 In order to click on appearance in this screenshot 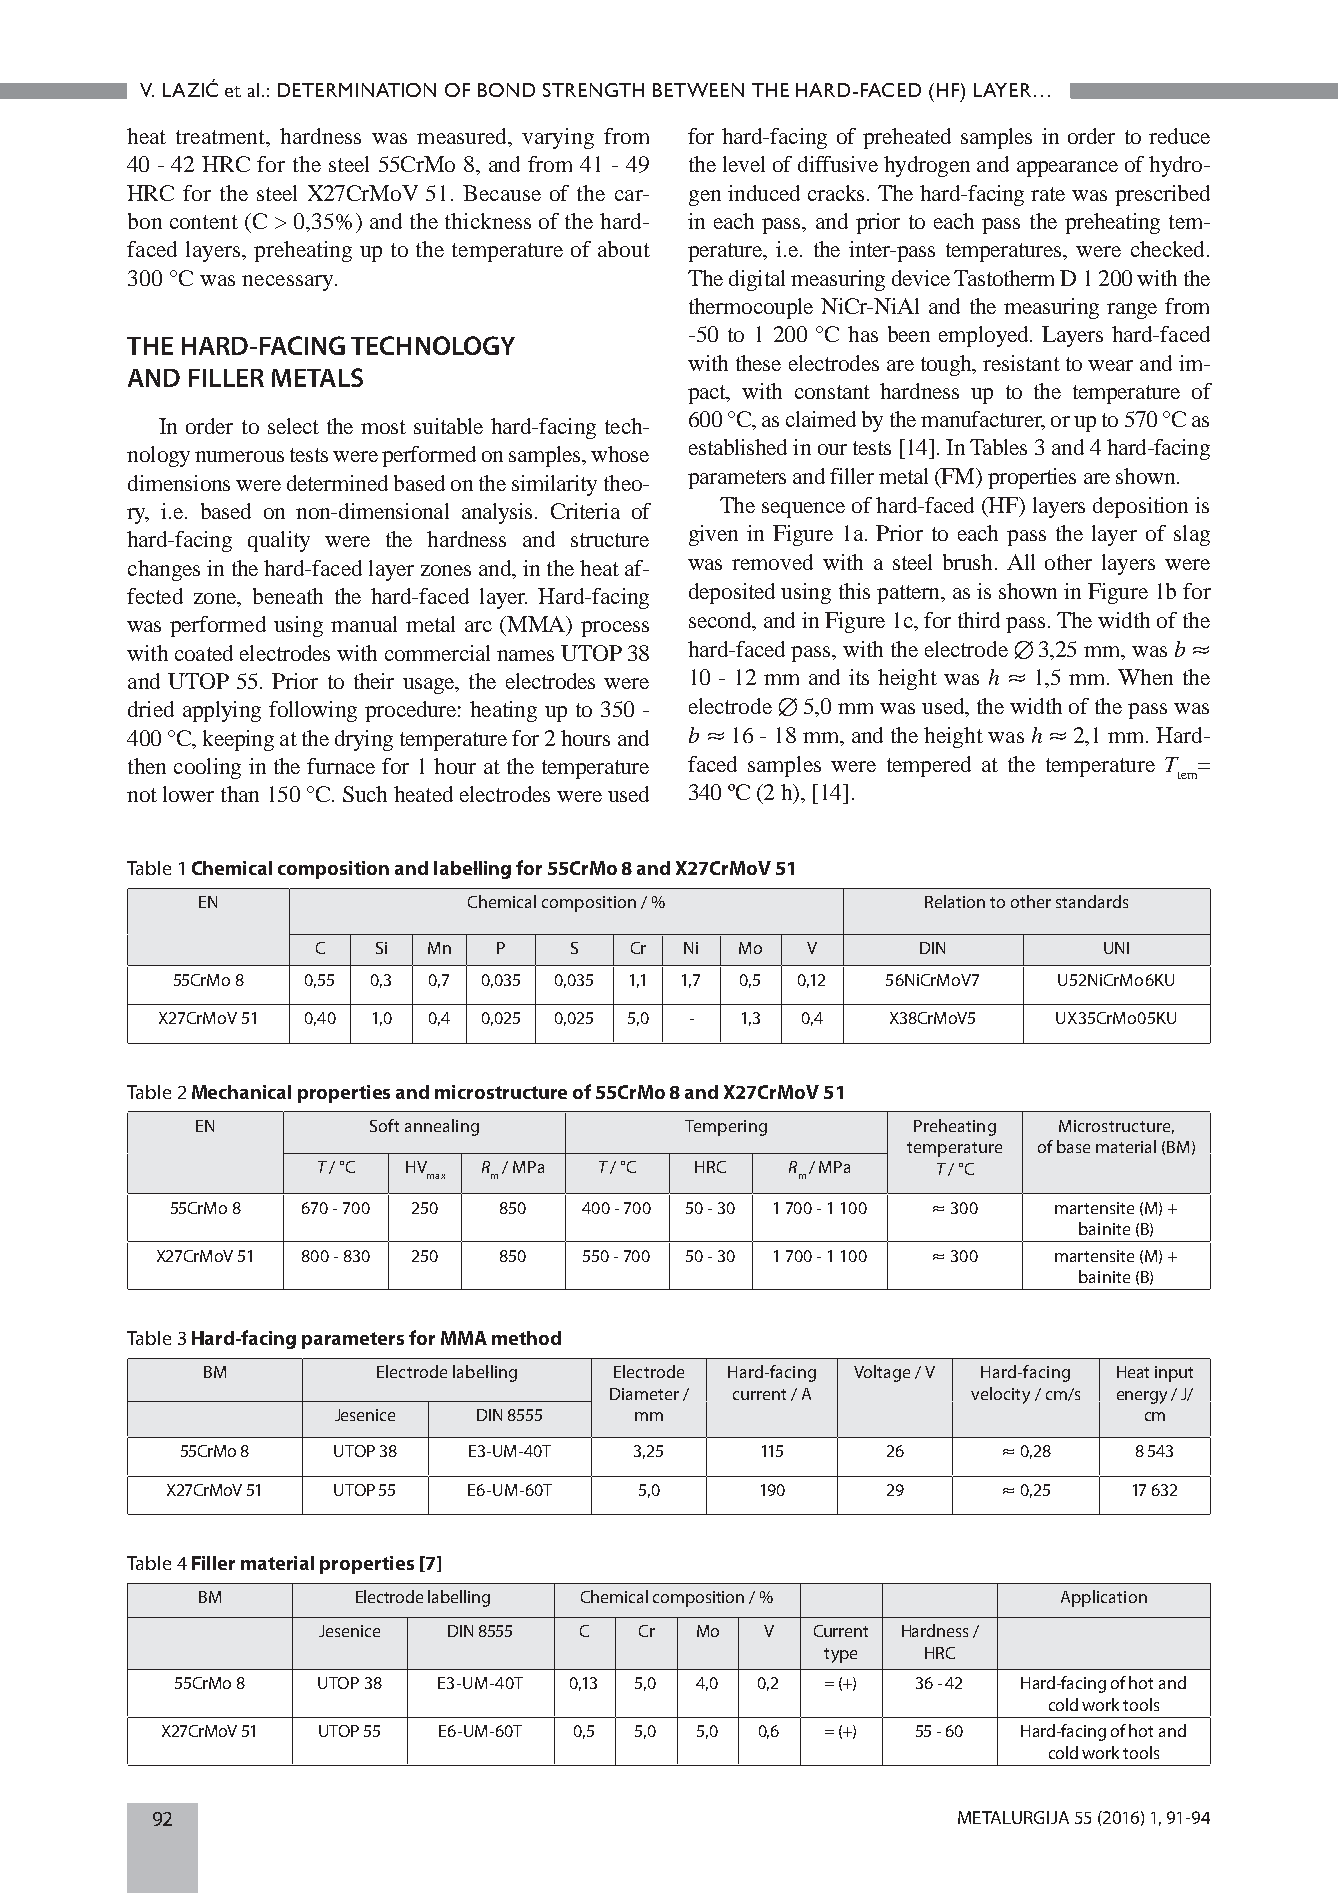, I will do `click(1067, 169)`.
